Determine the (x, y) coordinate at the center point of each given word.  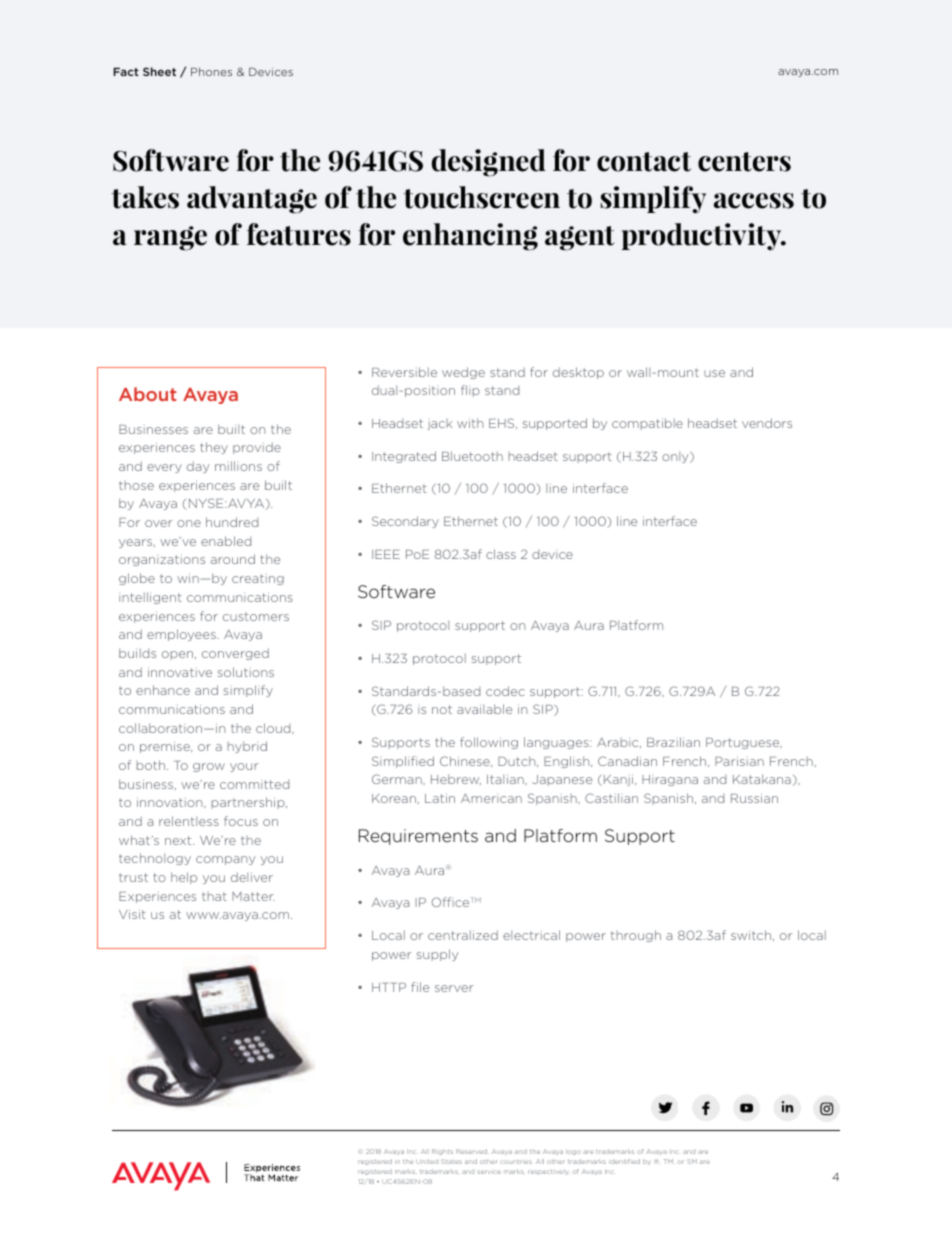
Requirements (418, 837)
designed (489, 163)
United (427, 1161)
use (714, 373)
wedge (463, 373)
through (636, 936)
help (184, 878)
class (501, 554)
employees (182, 635)
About (147, 394)
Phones (211, 71)
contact (644, 162)
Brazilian (673, 742)
